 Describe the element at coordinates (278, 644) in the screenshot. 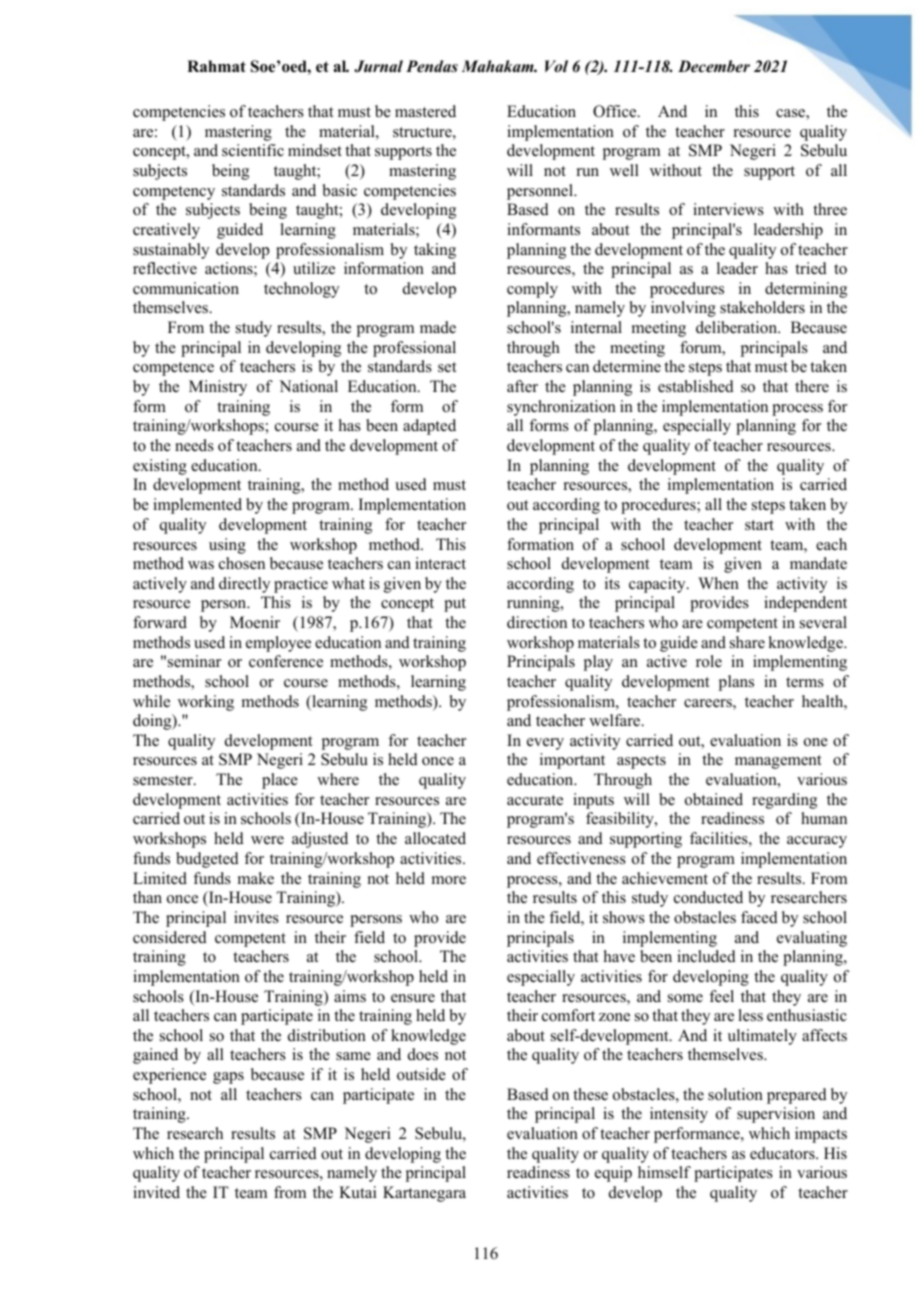

I see `employee` at that location.
